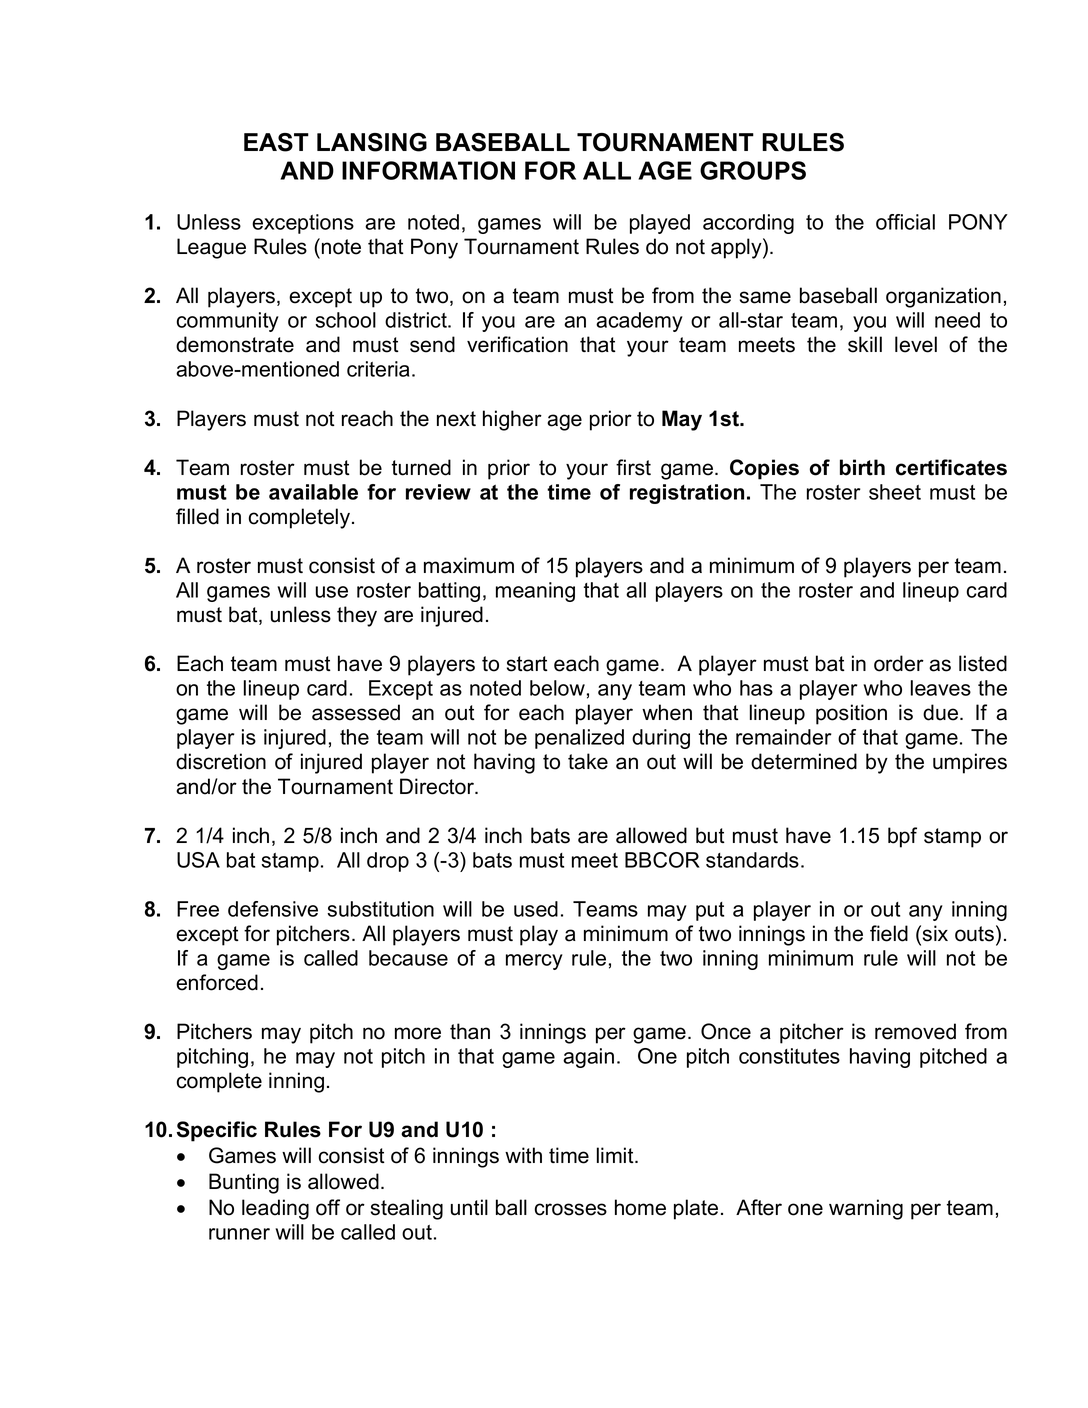 This screenshot has width=1088, height=1408. What do you see at coordinates (633, 467) in the screenshot?
I see `first` at bounding box center [633, 467].
